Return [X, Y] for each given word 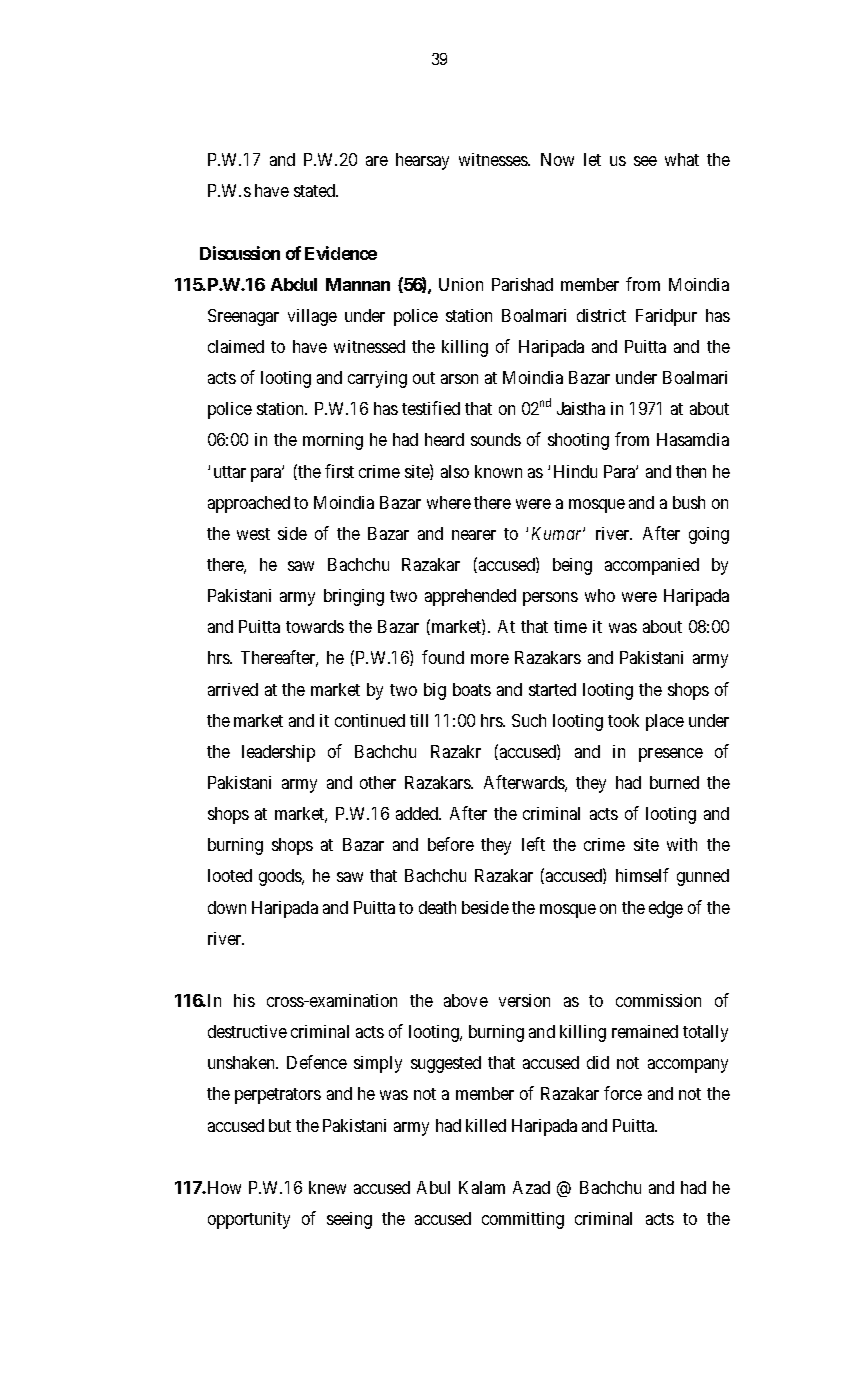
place [665, 722]
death [437, 907]
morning [333, 441]
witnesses [494, 159]
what [682, 159]
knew [327, 1187]
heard [444, 439]
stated [316, 190]
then [691, 471]
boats [472, 689]
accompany [688, 1066]
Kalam [482, 1187]
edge [666, 909]
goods [281, 877]
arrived [233, 689]
